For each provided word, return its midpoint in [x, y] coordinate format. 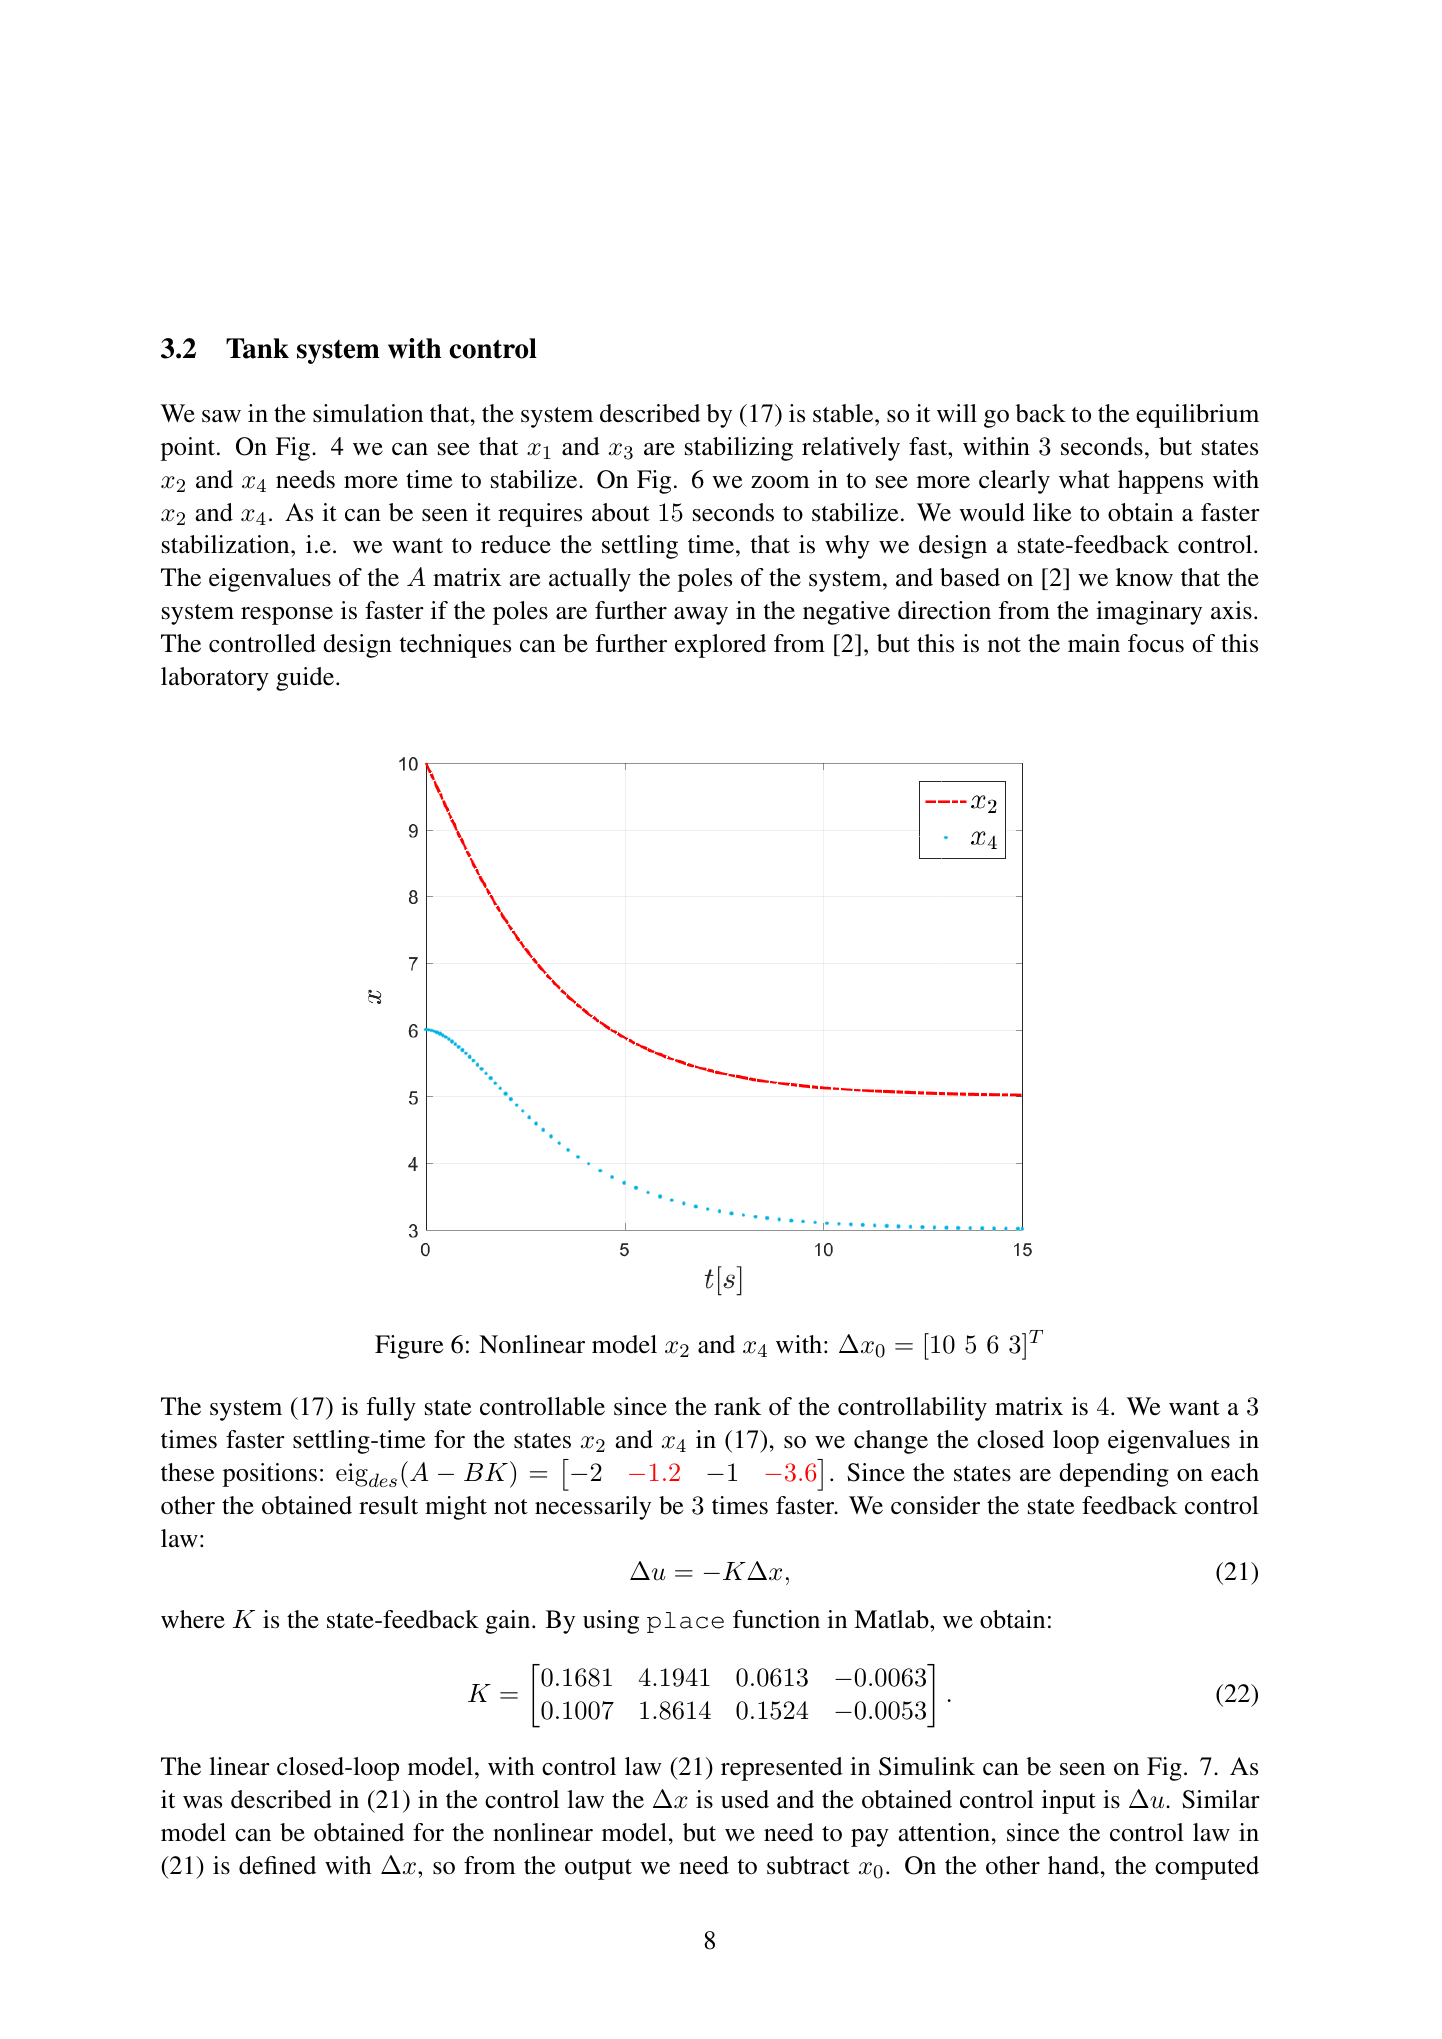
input [1069, 1802]
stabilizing [739, 449]
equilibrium [1197, 416]
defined [277, 1865]
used [745, 1799]
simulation [368, 413]
